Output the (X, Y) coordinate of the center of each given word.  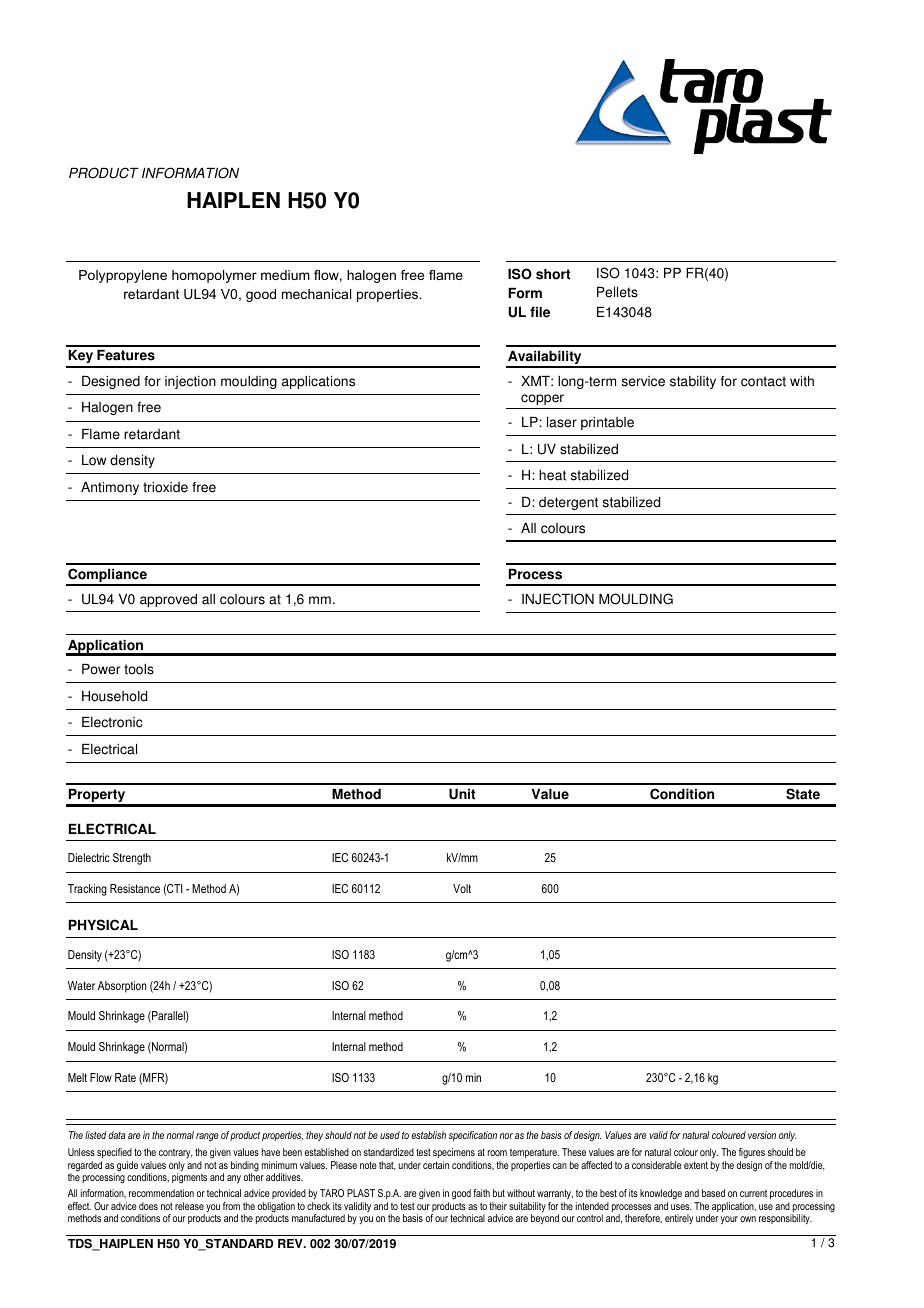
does (148, 1206)
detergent (568, 503)
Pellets (617, 292)
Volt (462, 888)
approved (168, 600)
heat (552, 475)
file (540, 312)
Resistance (135, 888)
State (803, 794)
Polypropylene (123, 276)
